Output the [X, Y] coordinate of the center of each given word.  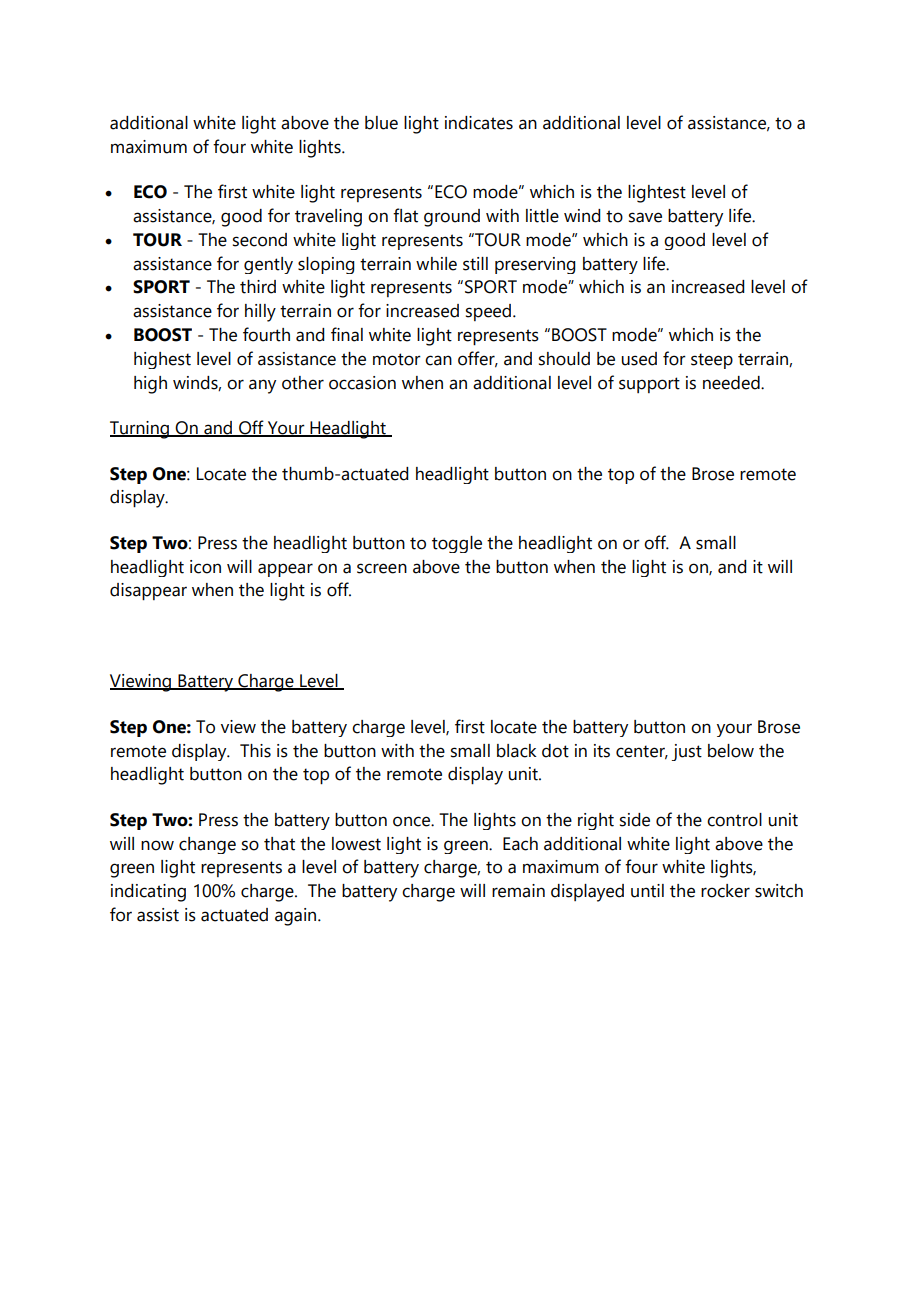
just [687, 752]
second [260, 240]
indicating [148, 893]
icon [205, 567]
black [517, 751]
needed [732, 383]
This [255, 751]
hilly [260, 313]
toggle [457, 544]
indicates [479, 123]
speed [490, 312]
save [645, 217]
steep [712, 361]
